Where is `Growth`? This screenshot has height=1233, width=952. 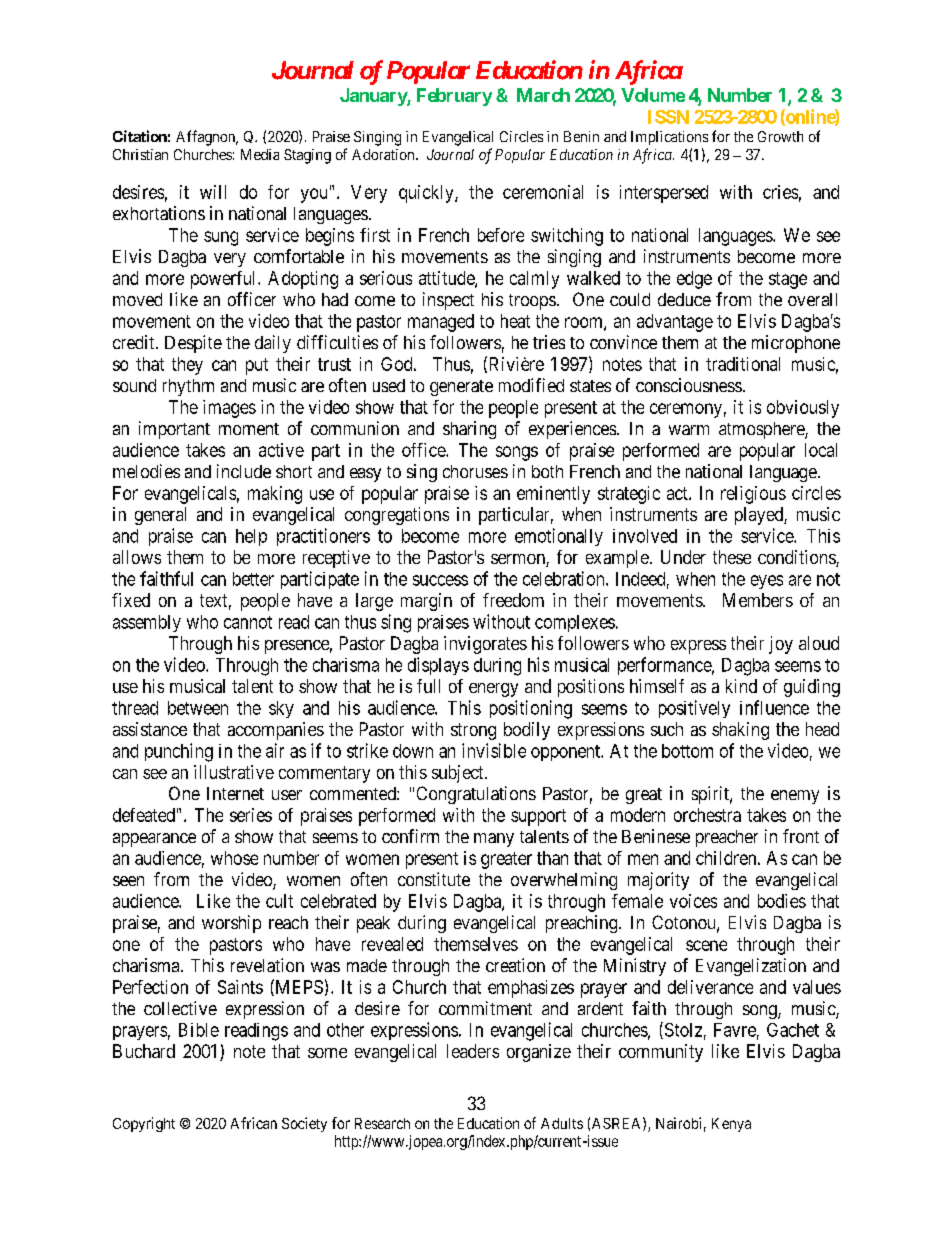
Growth is located at coordinates (780, 136).
